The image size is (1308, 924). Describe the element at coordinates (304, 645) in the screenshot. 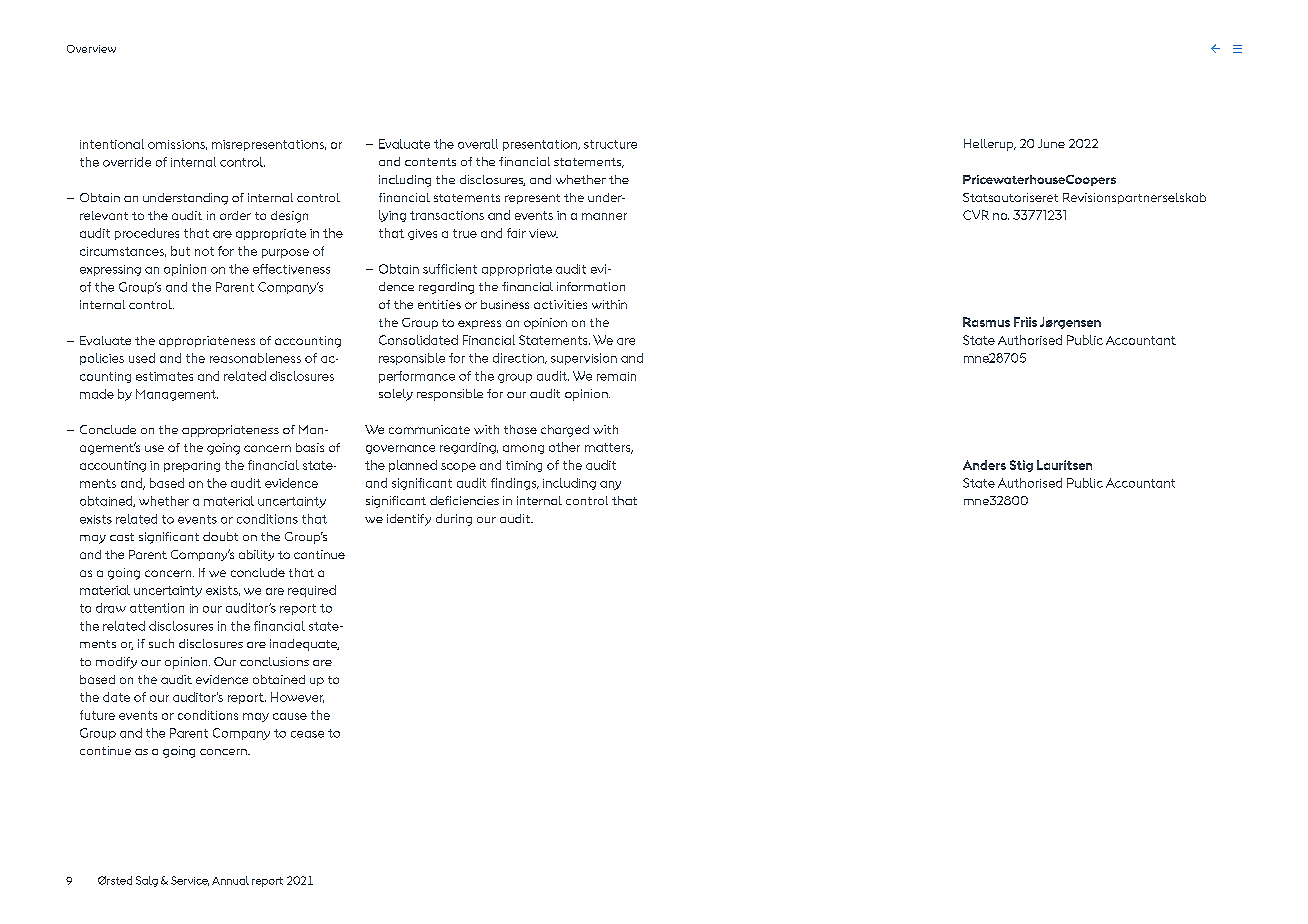

I see `inadequate` at that location.
